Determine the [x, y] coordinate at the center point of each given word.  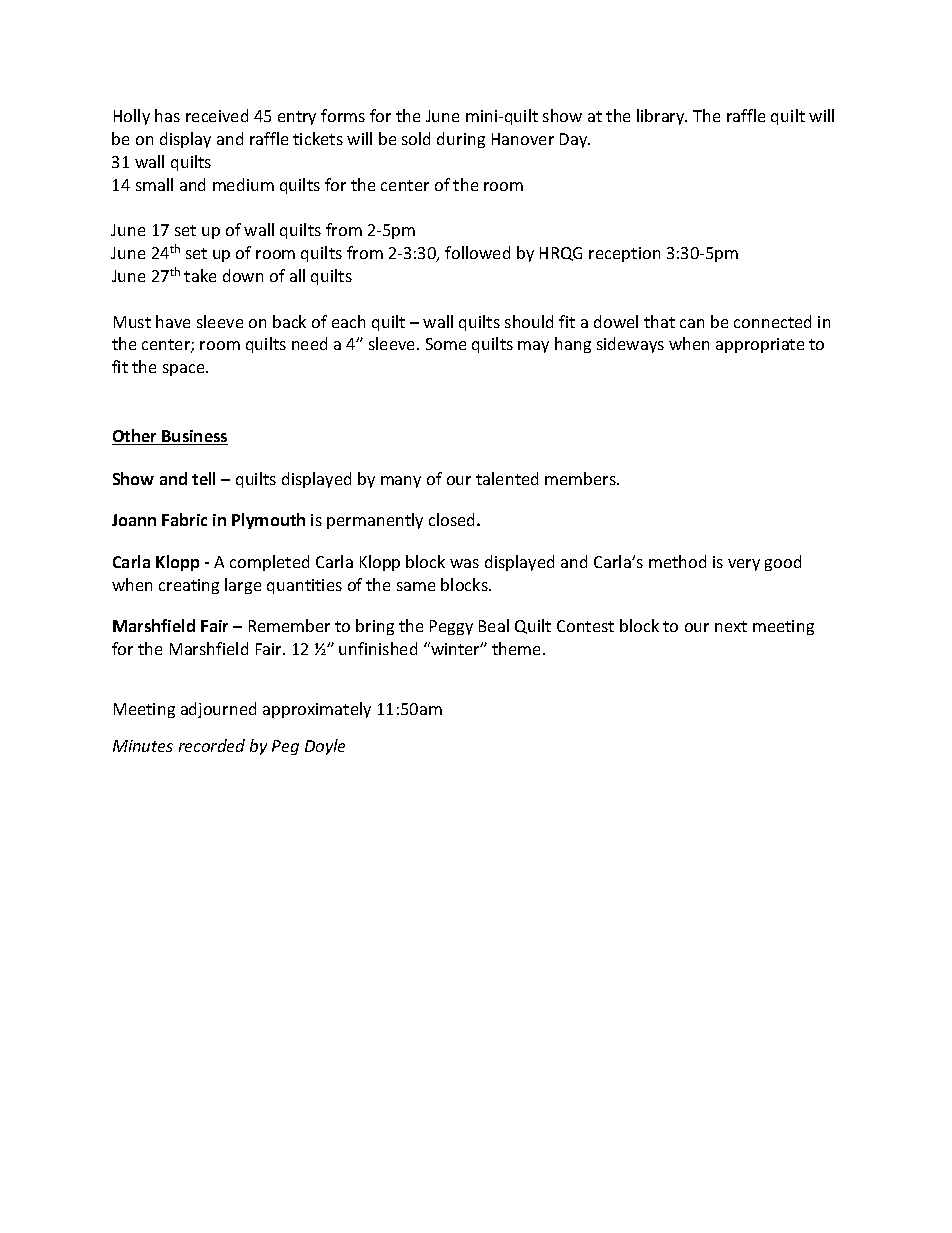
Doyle [325, 747]
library [662, 117]
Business [194, 437]
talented [507, 478]
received [217, 115]
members [581, 478]
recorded [212, 745]
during [461, 140]
